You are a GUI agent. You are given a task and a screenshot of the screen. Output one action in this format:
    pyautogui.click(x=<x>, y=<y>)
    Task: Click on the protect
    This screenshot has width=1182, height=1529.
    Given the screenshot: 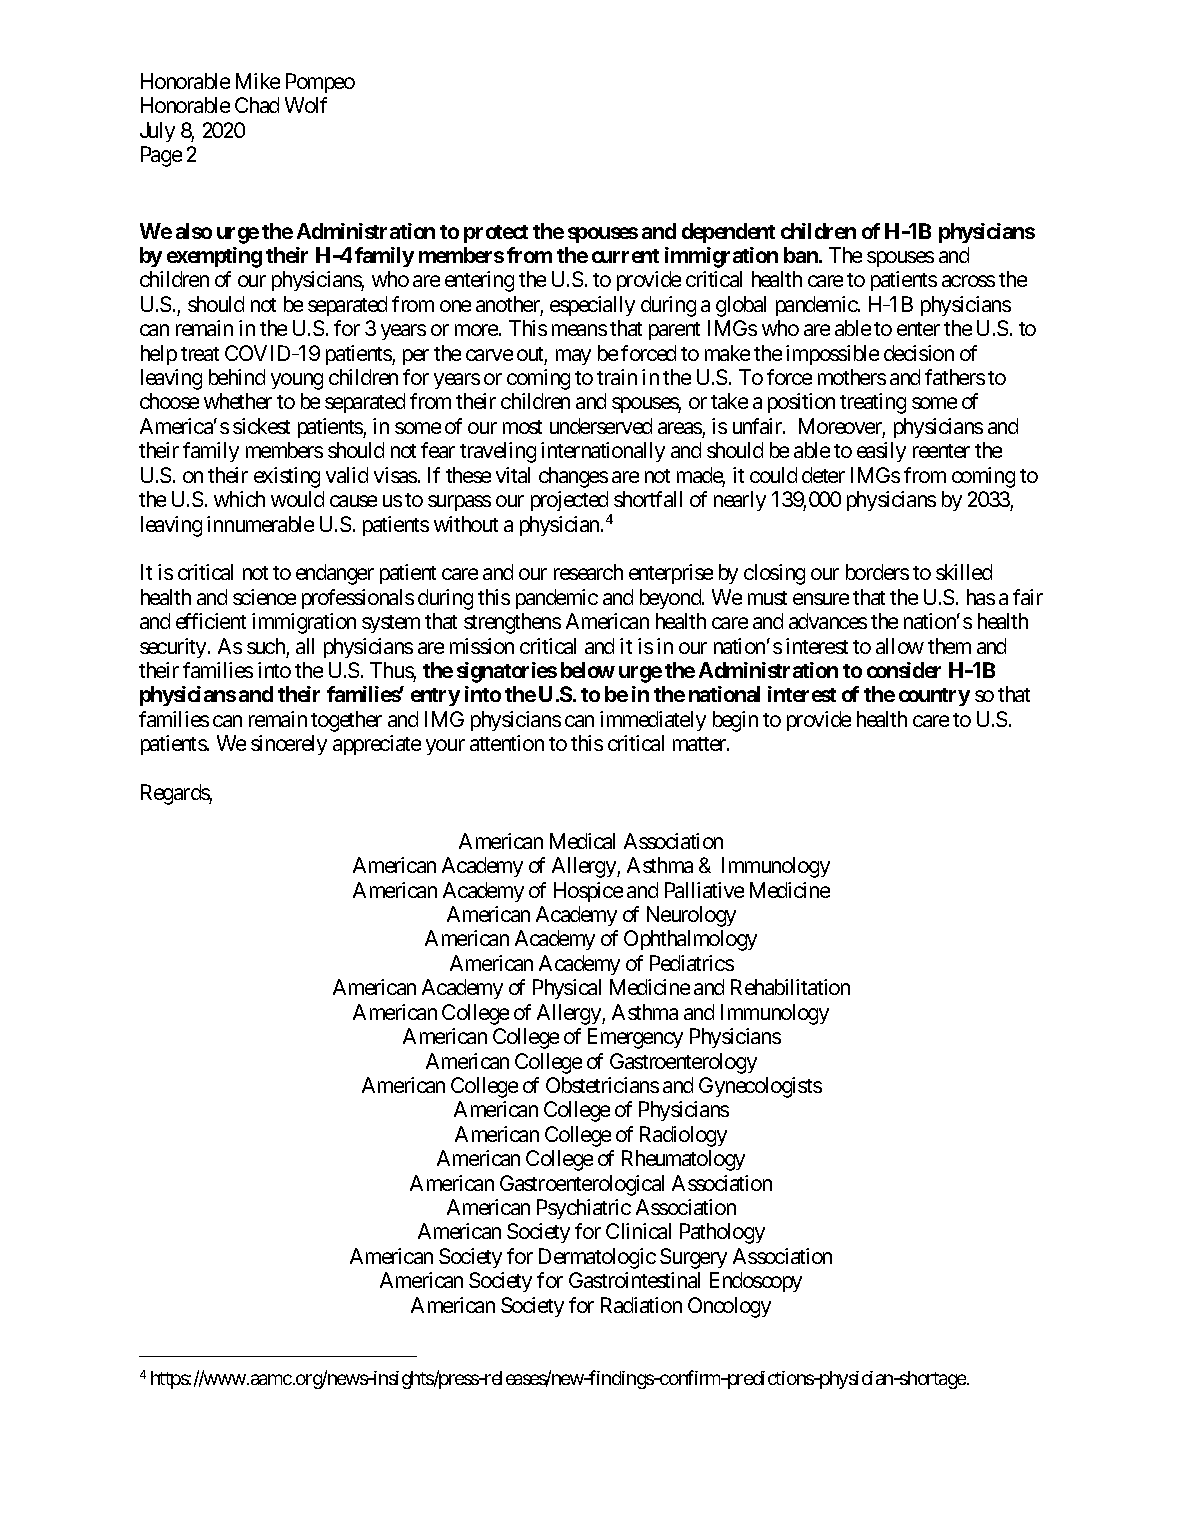 What is the action you would take?
    pyautogui.click(x=496, y=234)
